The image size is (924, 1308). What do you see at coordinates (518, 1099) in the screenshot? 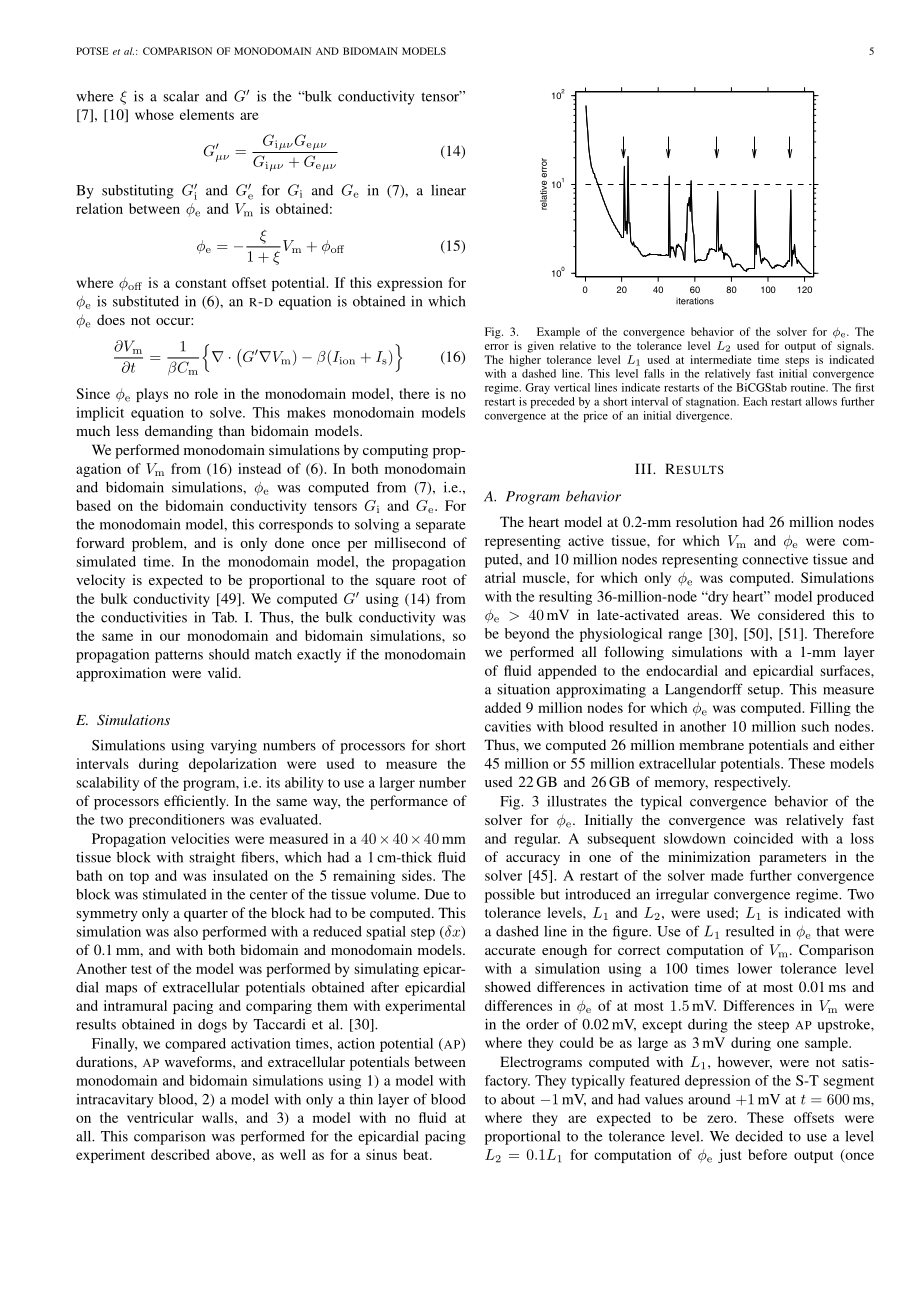
I see `about` at bounding box center [518, 1099].
